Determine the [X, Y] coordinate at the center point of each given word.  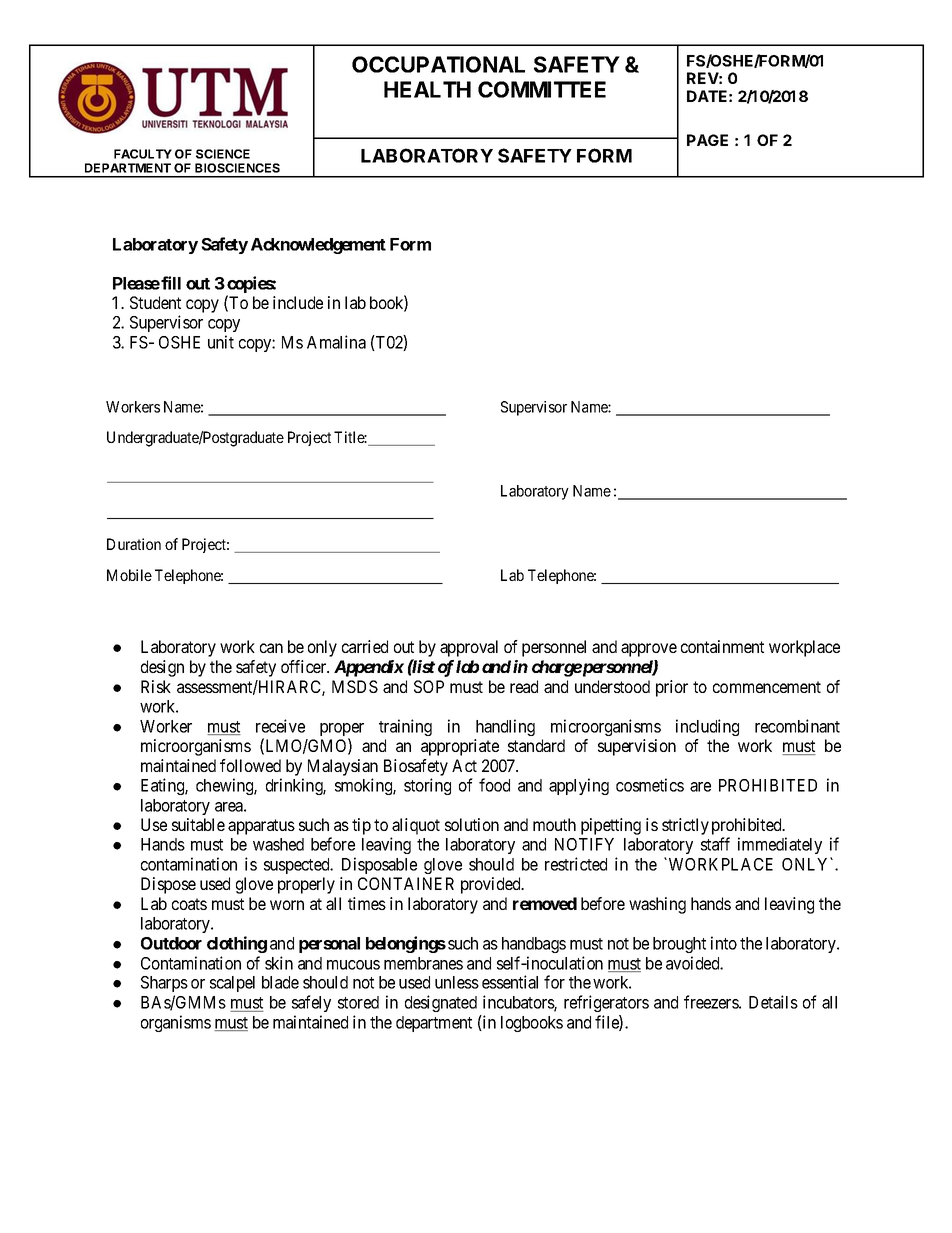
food [494, 785]
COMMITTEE [542, 89]
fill [171, 283]
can [271, 648]
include [298, 302]
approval [469, 648]
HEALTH [427, 89]
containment [722, 646]
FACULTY [143, 154]
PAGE [707, 140]
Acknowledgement [318, 246]
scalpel [232, 984]
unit [221, 342]
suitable [198, 824]
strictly [685, 826]
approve [649, 650]
